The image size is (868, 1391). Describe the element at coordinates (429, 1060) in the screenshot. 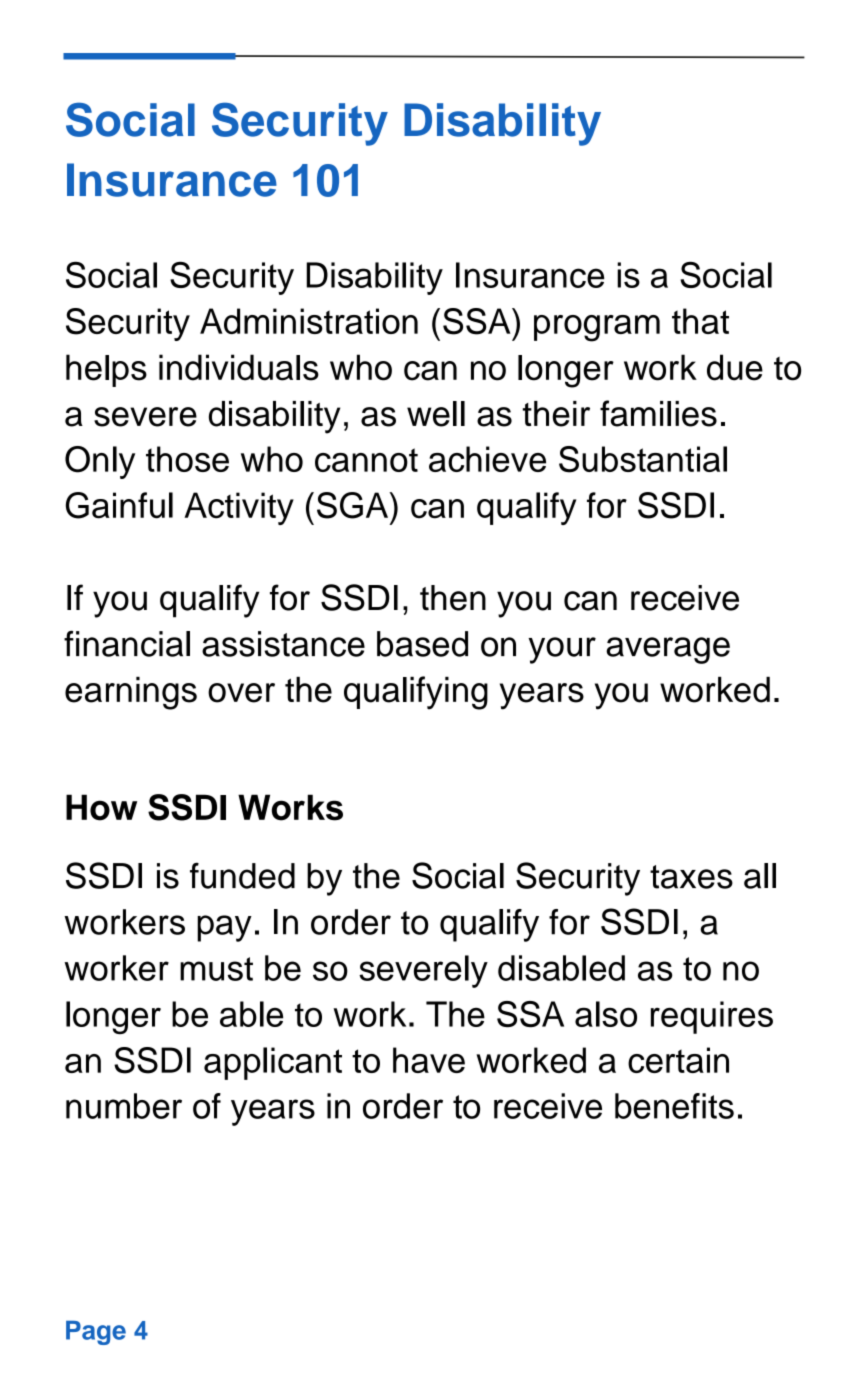

I see `have` at that location.
